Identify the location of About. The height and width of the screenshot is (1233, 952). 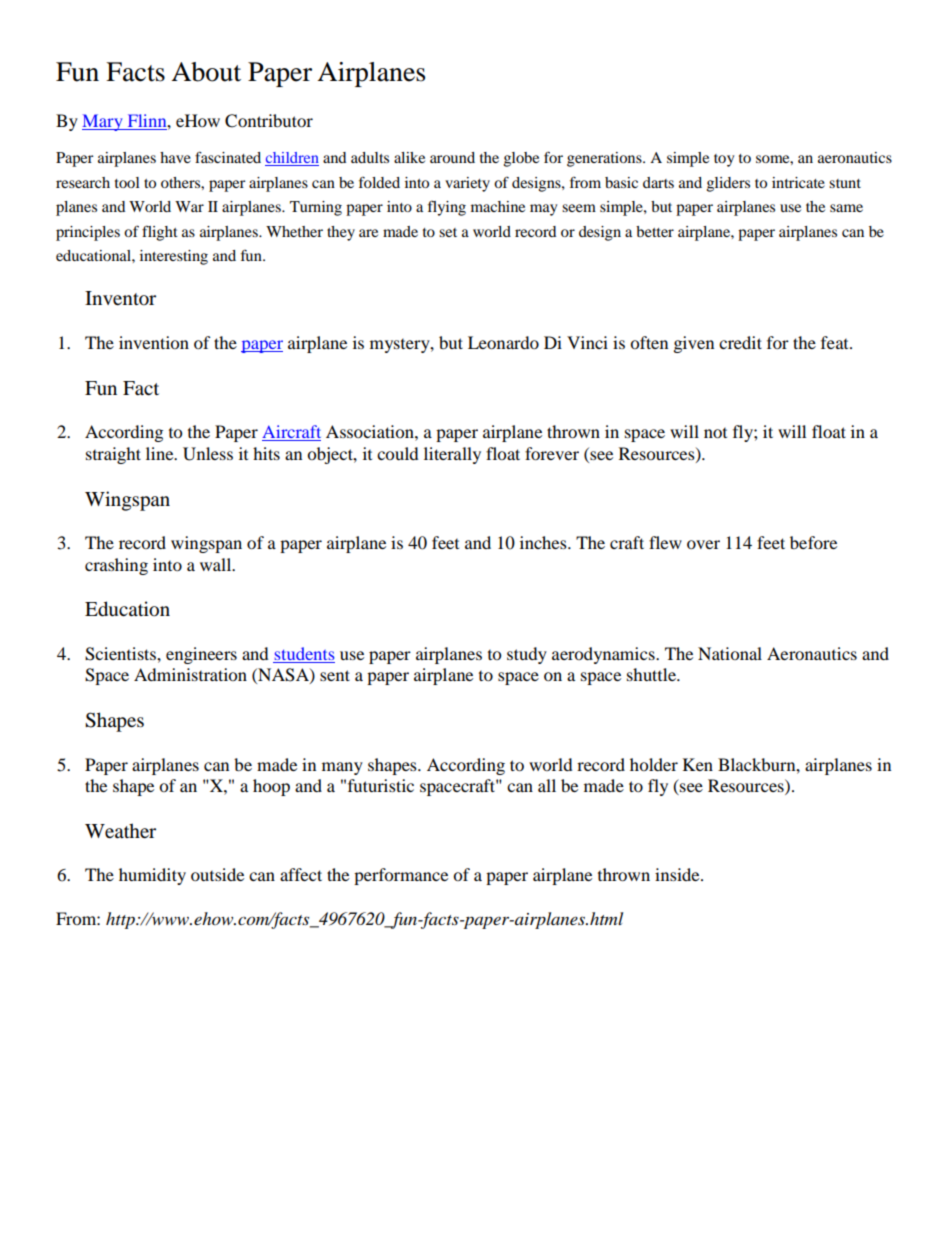
(206, 72).
